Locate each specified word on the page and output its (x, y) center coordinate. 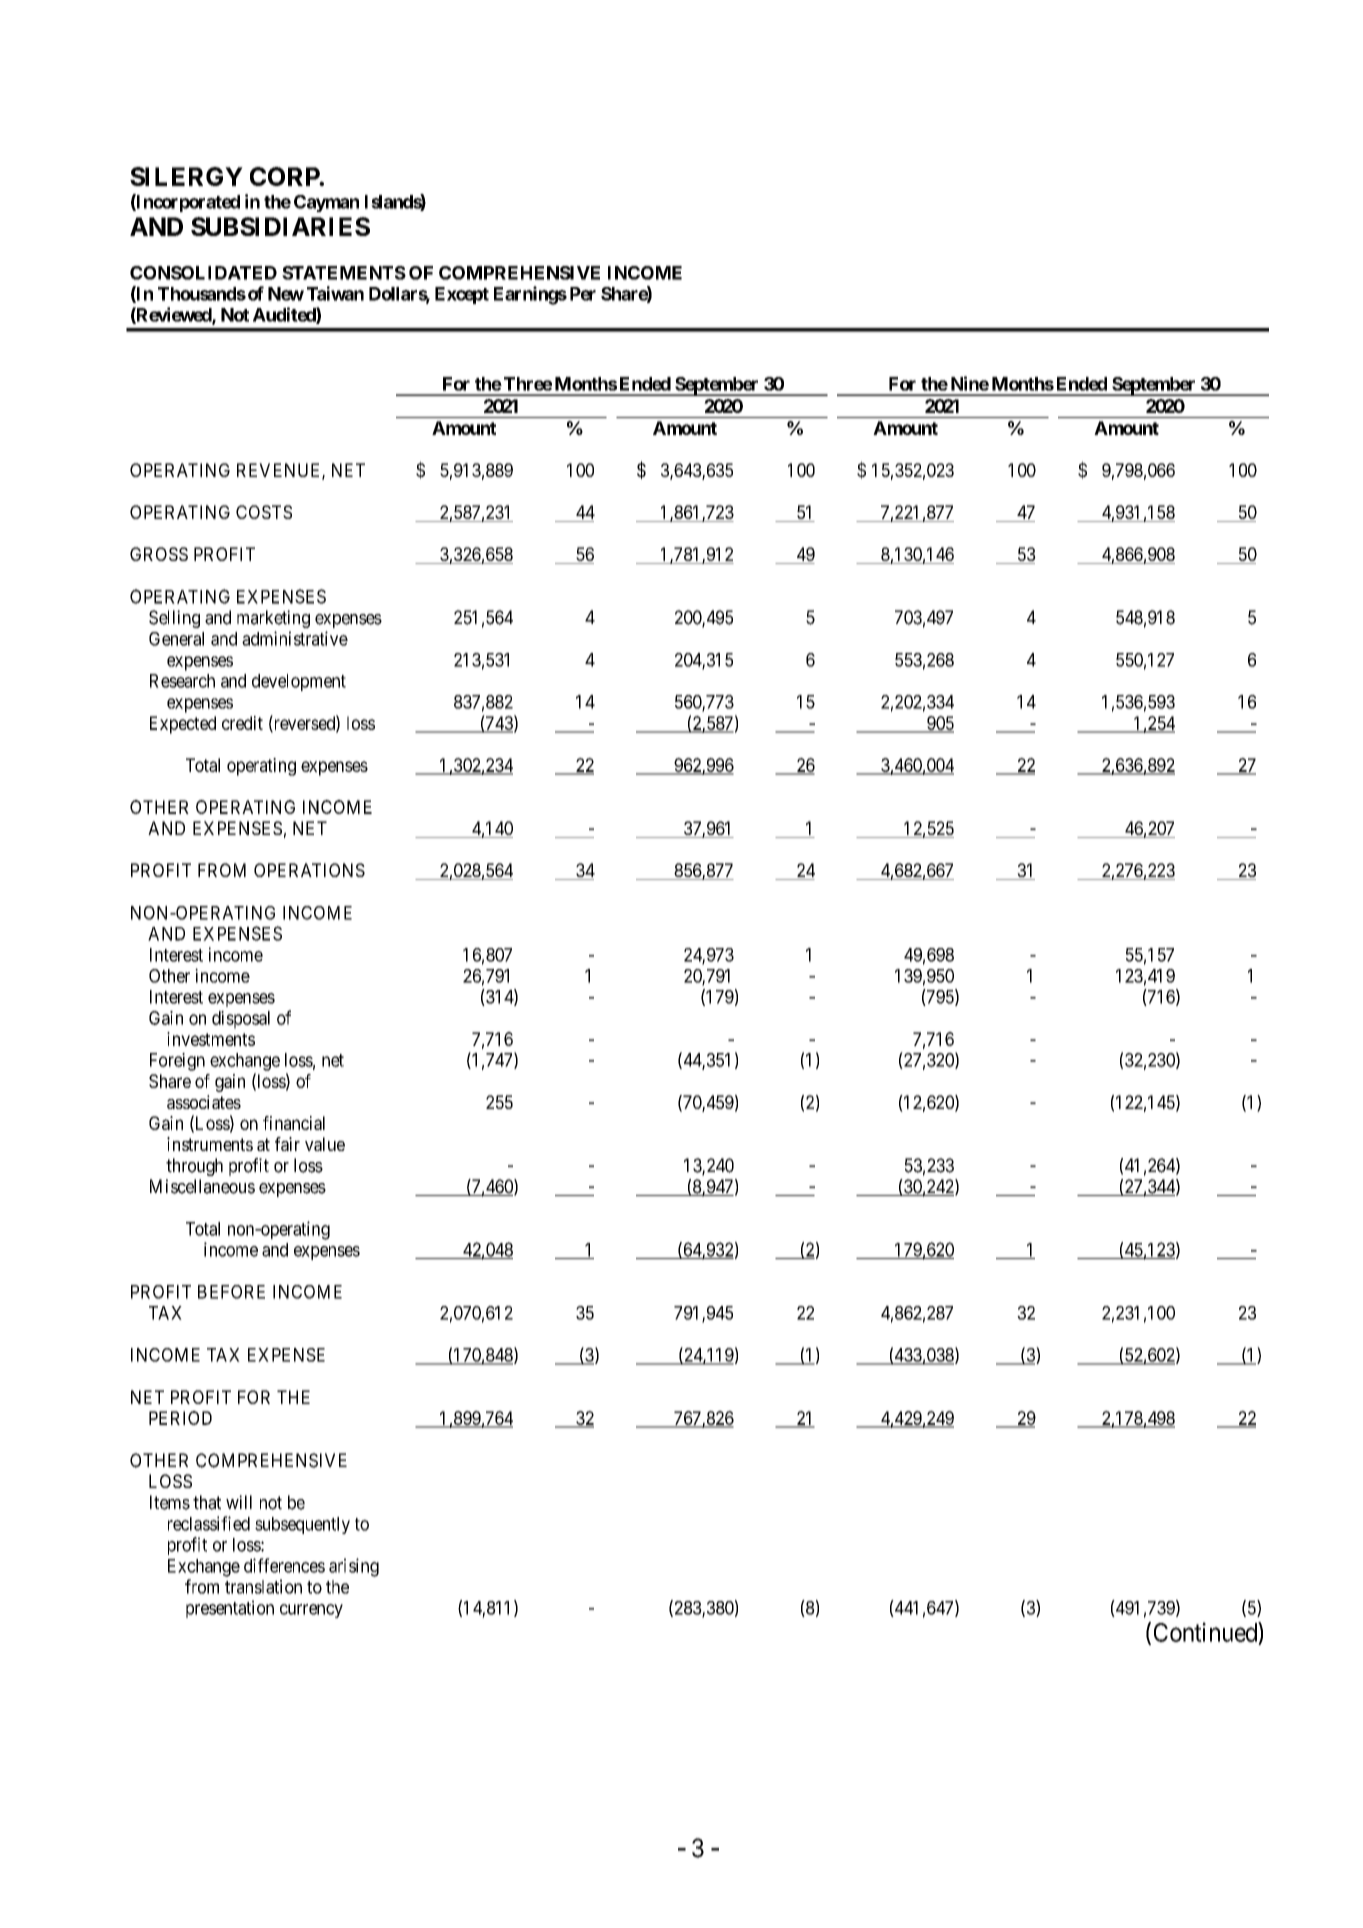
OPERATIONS (309, 870)
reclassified (209, 1523)
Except (462, 295)
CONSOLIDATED (203, 273)
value (325, 1144)
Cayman (326, 203)
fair (287, 1144)
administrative (295, 638)
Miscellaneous (202, 1186)
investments (211, 1039)
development (299, 682)
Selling (174, 619)
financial (294, 1123)
